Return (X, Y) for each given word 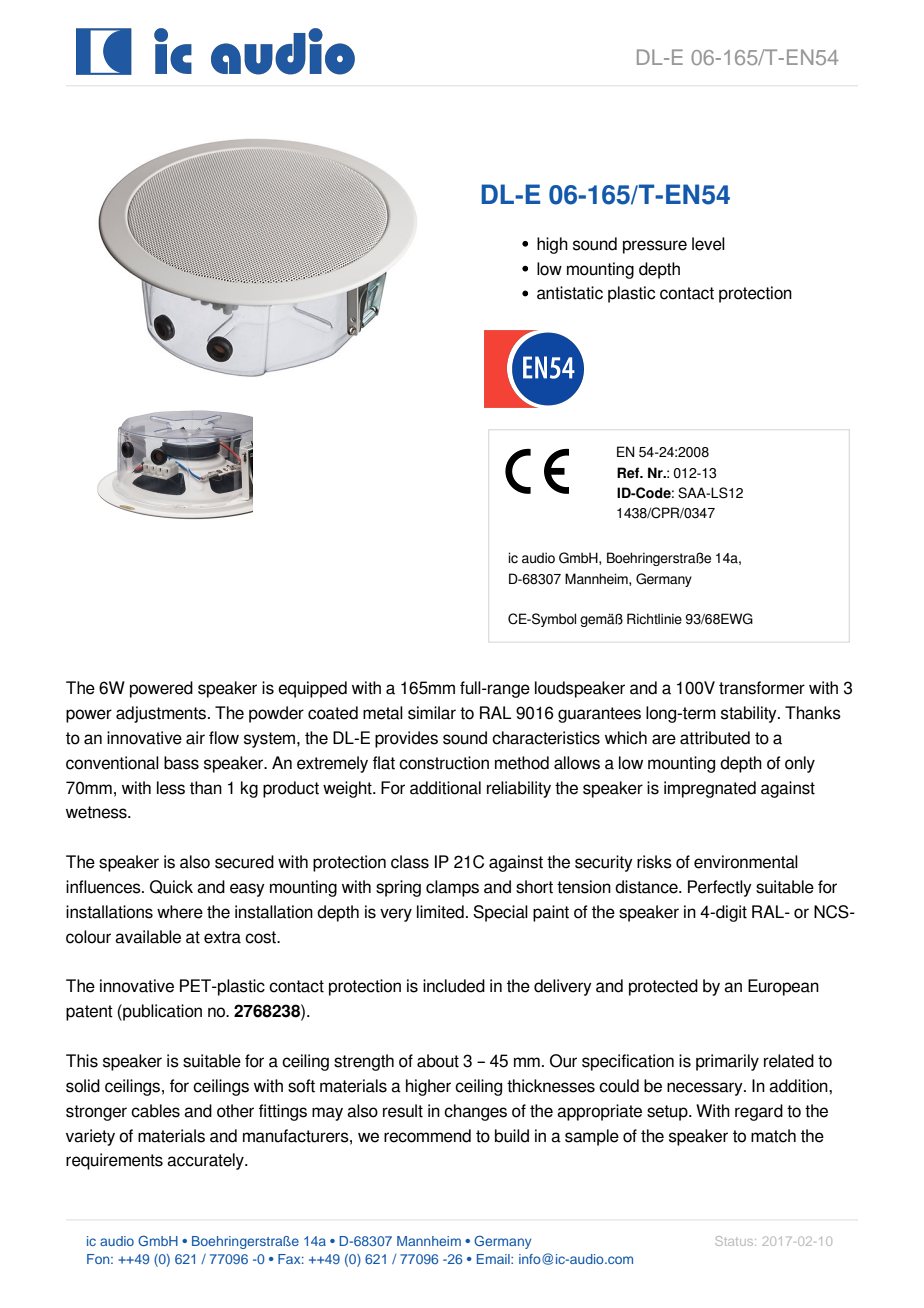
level (708, 244)
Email (494, 1259)
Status (735, 1241)
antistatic (570, 293)
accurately (206, 1161)
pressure (655, 247)
